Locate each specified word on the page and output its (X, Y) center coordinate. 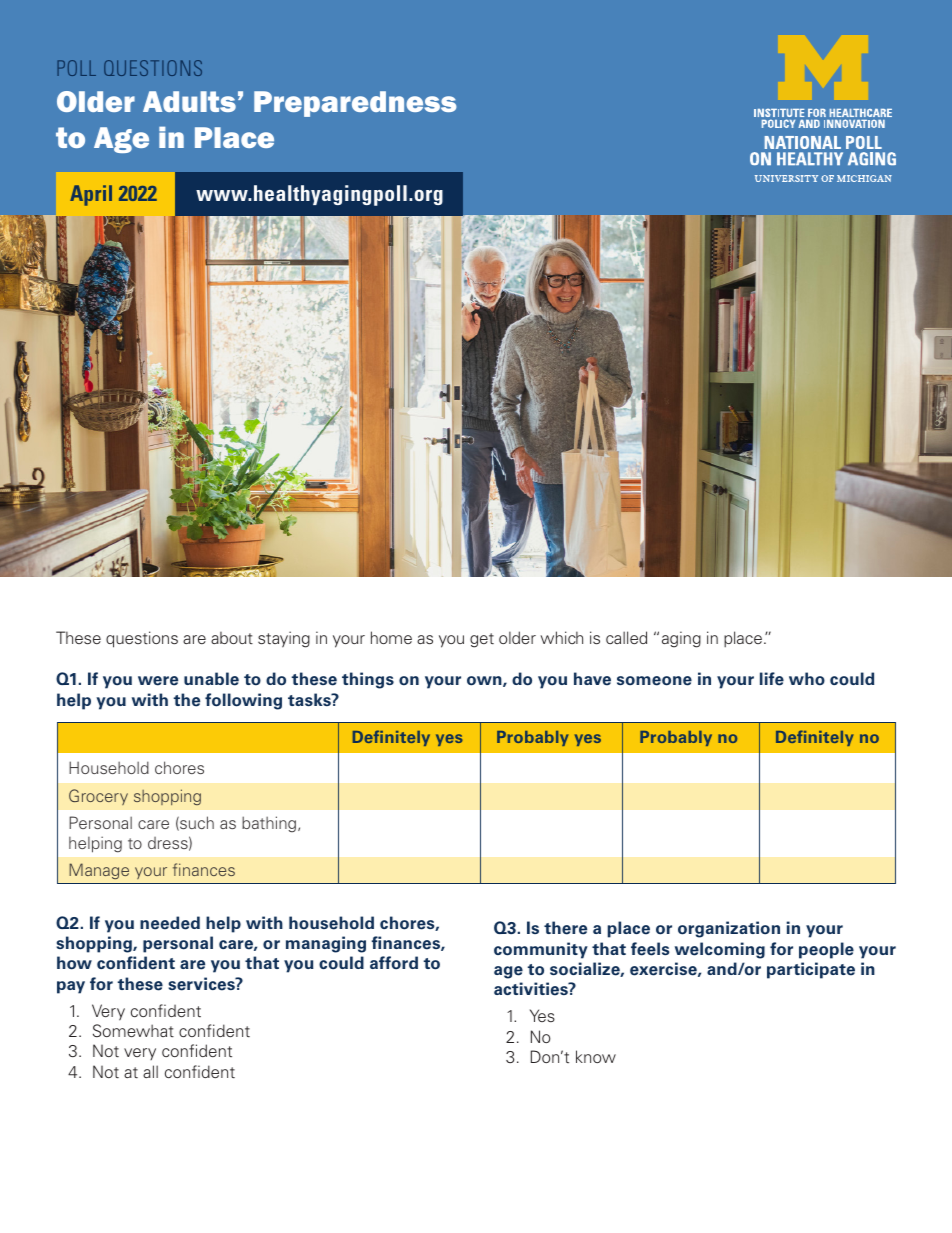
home (391, 637)
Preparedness (355, 104)
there (565, 928)
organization (729, 929)
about (232, 638)
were (158, 681)
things (368, 680)
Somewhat (133, 1030)
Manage (99, 871)
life (772, 679)
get (482, 640)
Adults (189, 101)
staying (284, 639)
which (561, 637)
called (626, 637)
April (91, 195)
